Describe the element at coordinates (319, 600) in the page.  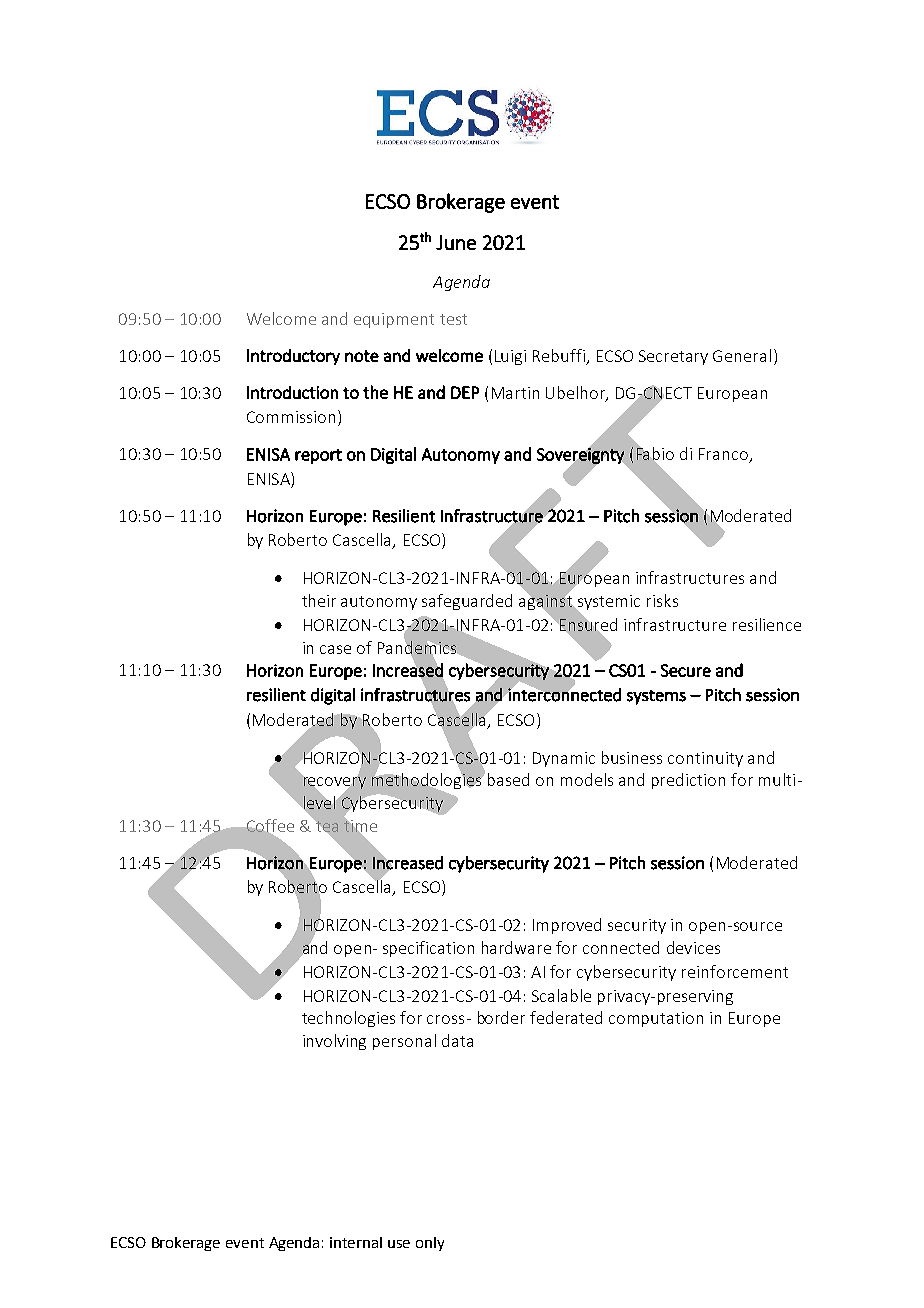
I see `their` at that location.
